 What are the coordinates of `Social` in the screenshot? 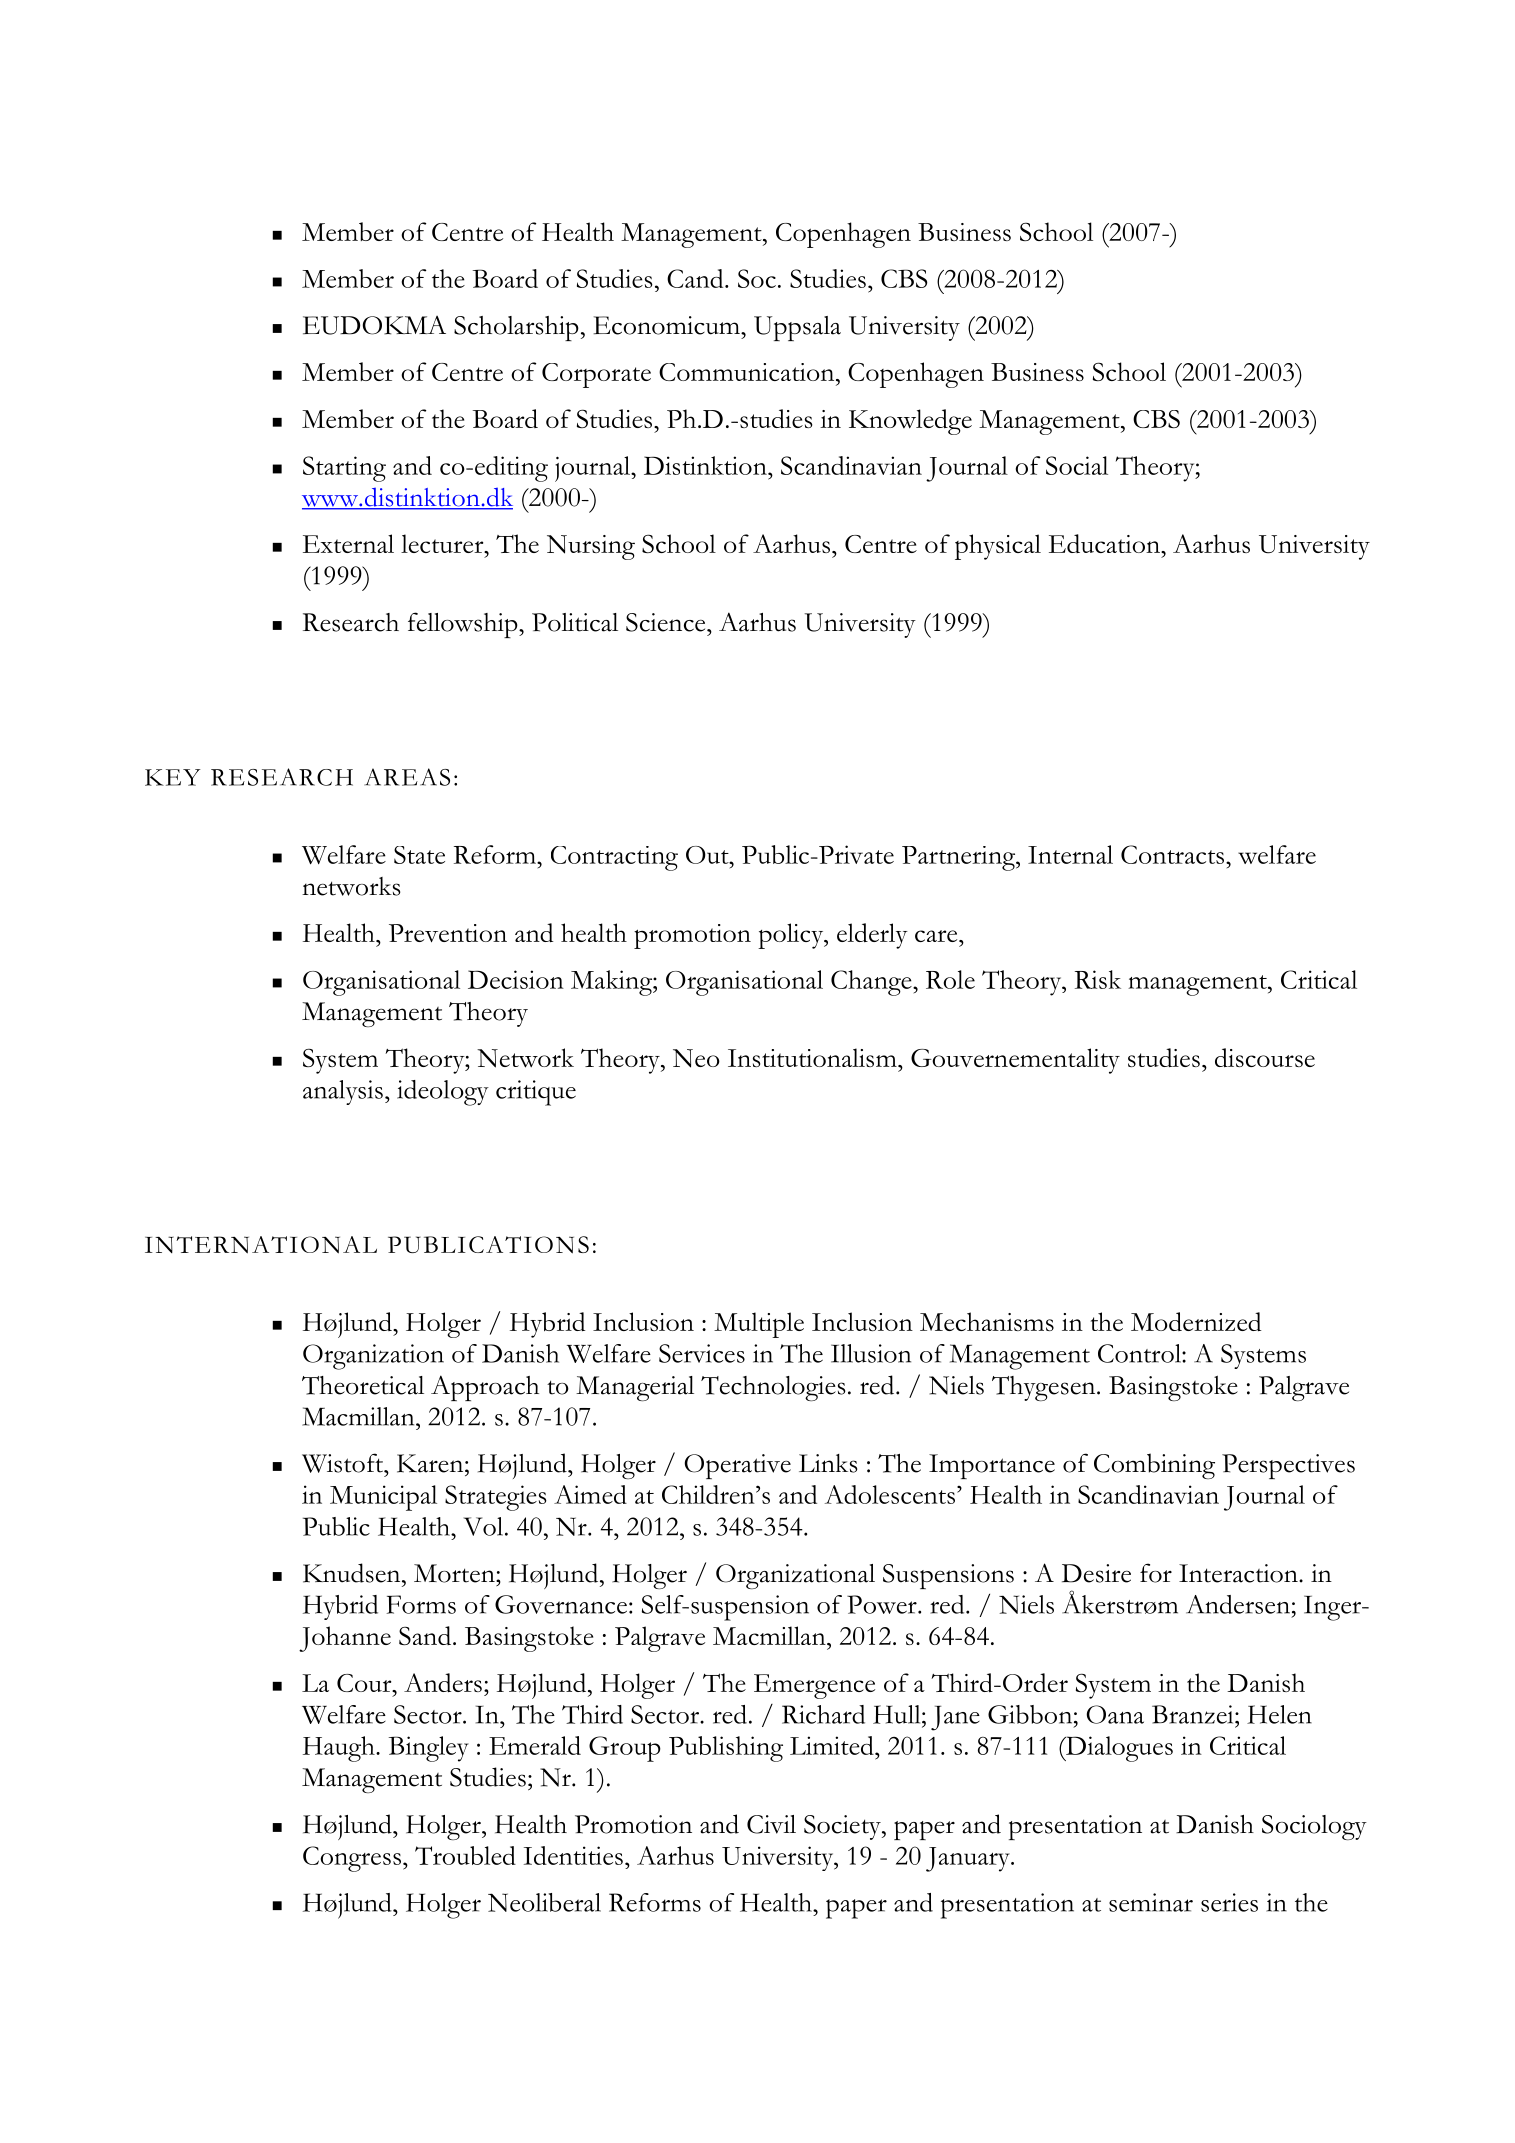 It's located at (1077, 465).
